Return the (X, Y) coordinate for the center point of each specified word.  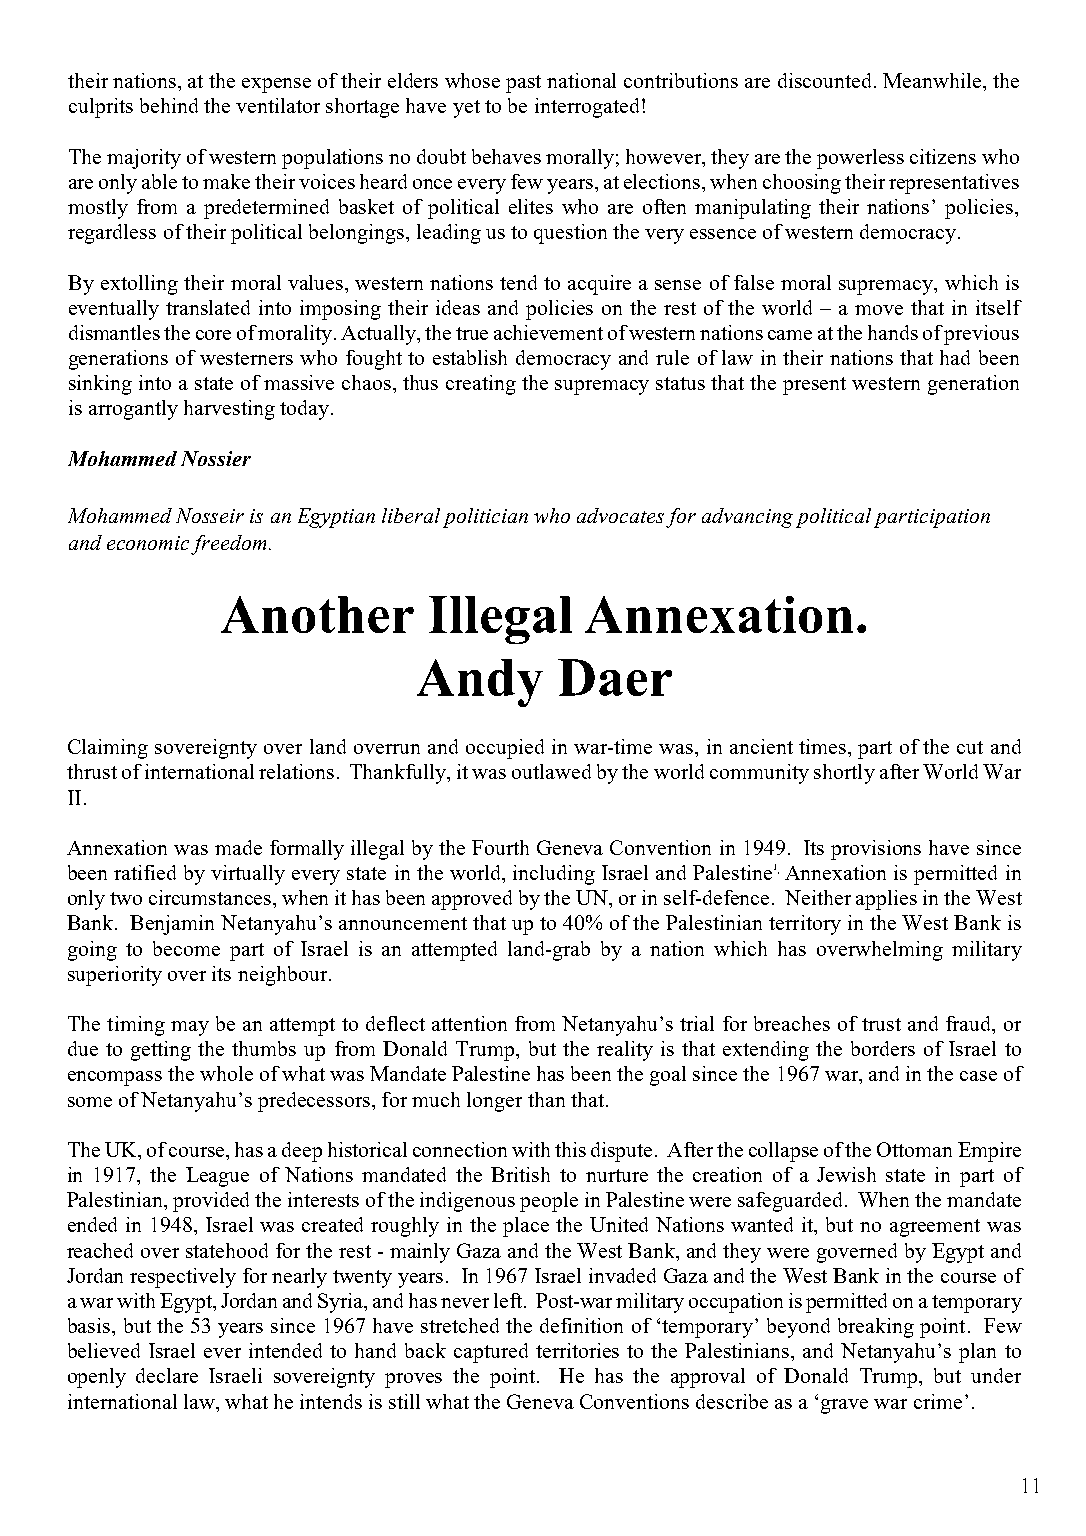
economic (148, 543)
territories (577, 1350)
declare (167, 1375)
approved (472, 900)
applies (886, 900)
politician (485, 518)
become (186, 948)
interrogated (587, 108)
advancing (747, 518)
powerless (860, 159)
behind (169, 105)
